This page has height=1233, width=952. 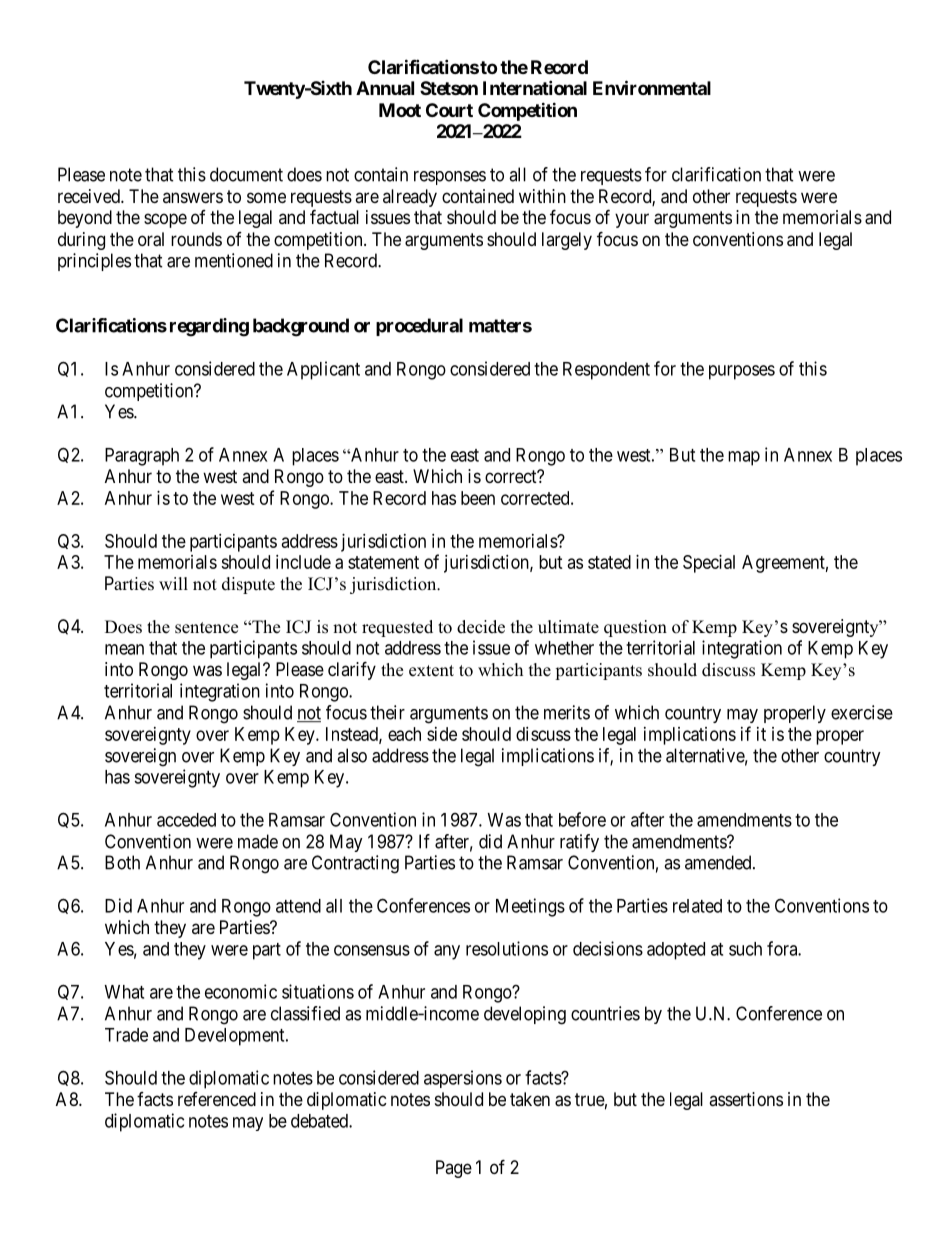 I want to click on amended, so click(x=719, y=862).
